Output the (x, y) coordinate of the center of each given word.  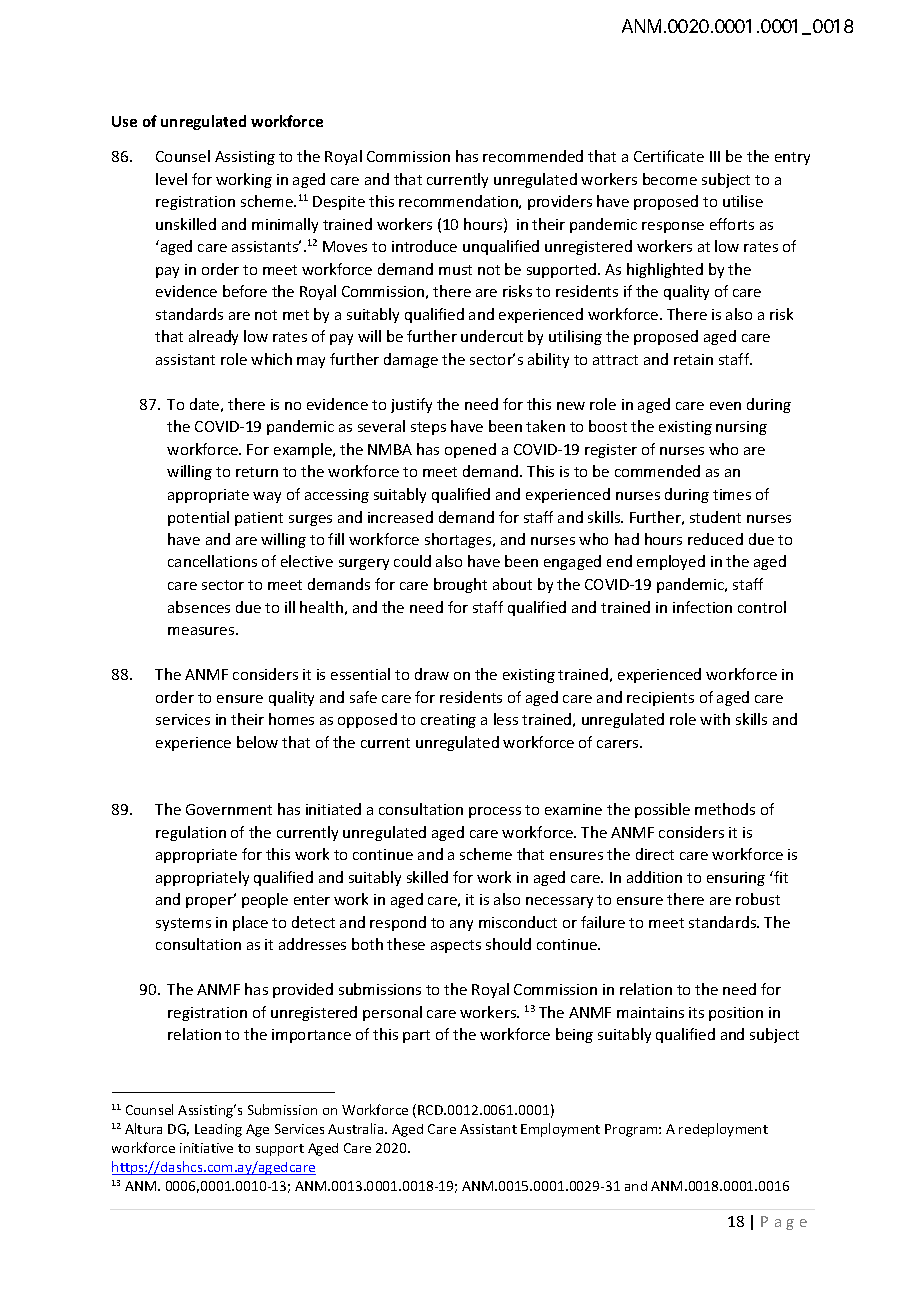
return (257, 472)
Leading (218, 1130)
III (715, 156)
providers (560, 202)
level (171, 179)
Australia (357, 1128)
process (495, 812)
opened (470, 450)
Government (229, 809)
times (732, 494)
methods (725, 809)
